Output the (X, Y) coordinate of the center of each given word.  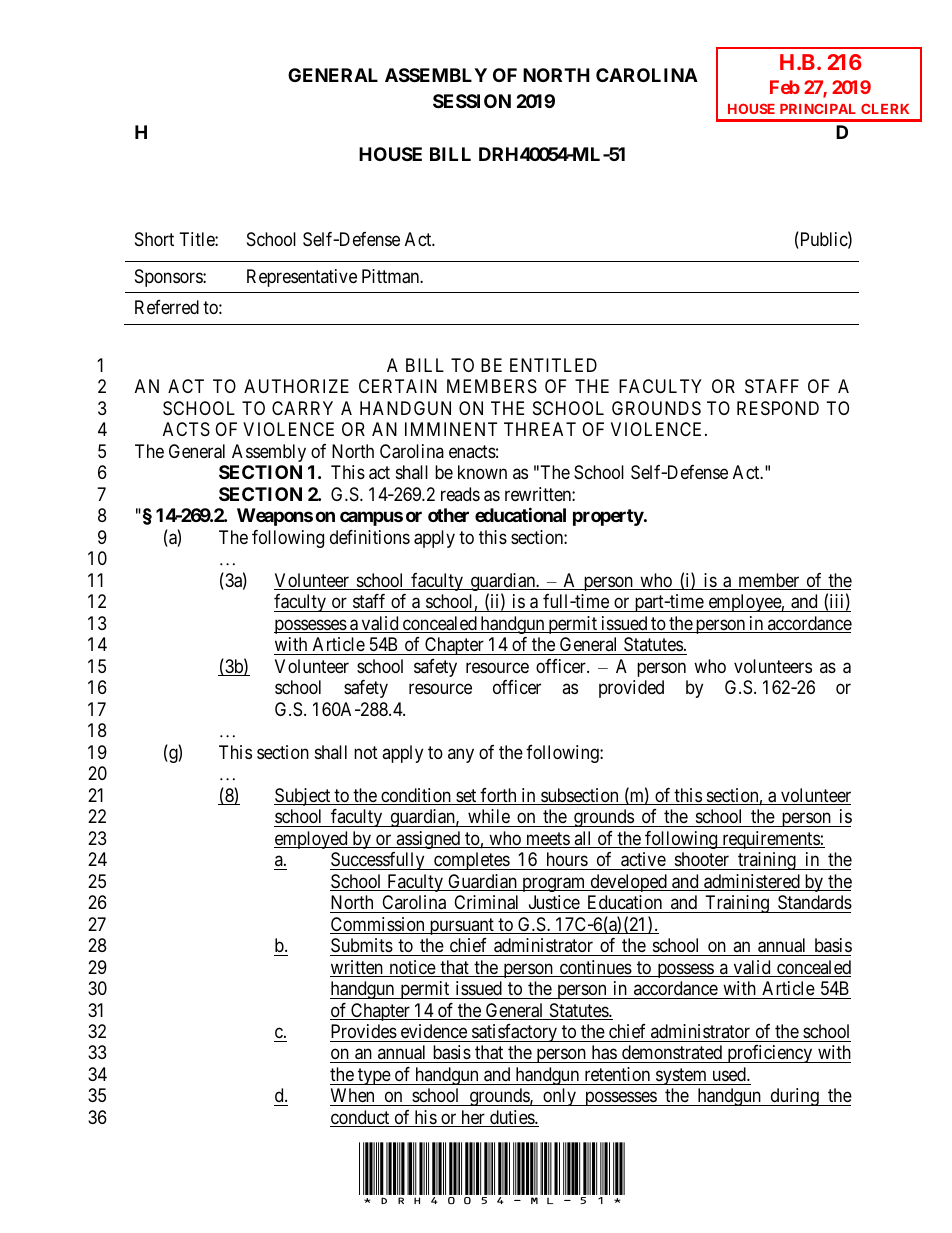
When (353, 1097)
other (448, 515)
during (794, 1097)
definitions (370, 537)
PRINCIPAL (818, 109)
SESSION (472, 101)
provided (631, 689)
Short (154, 239)
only (559, 1097)
